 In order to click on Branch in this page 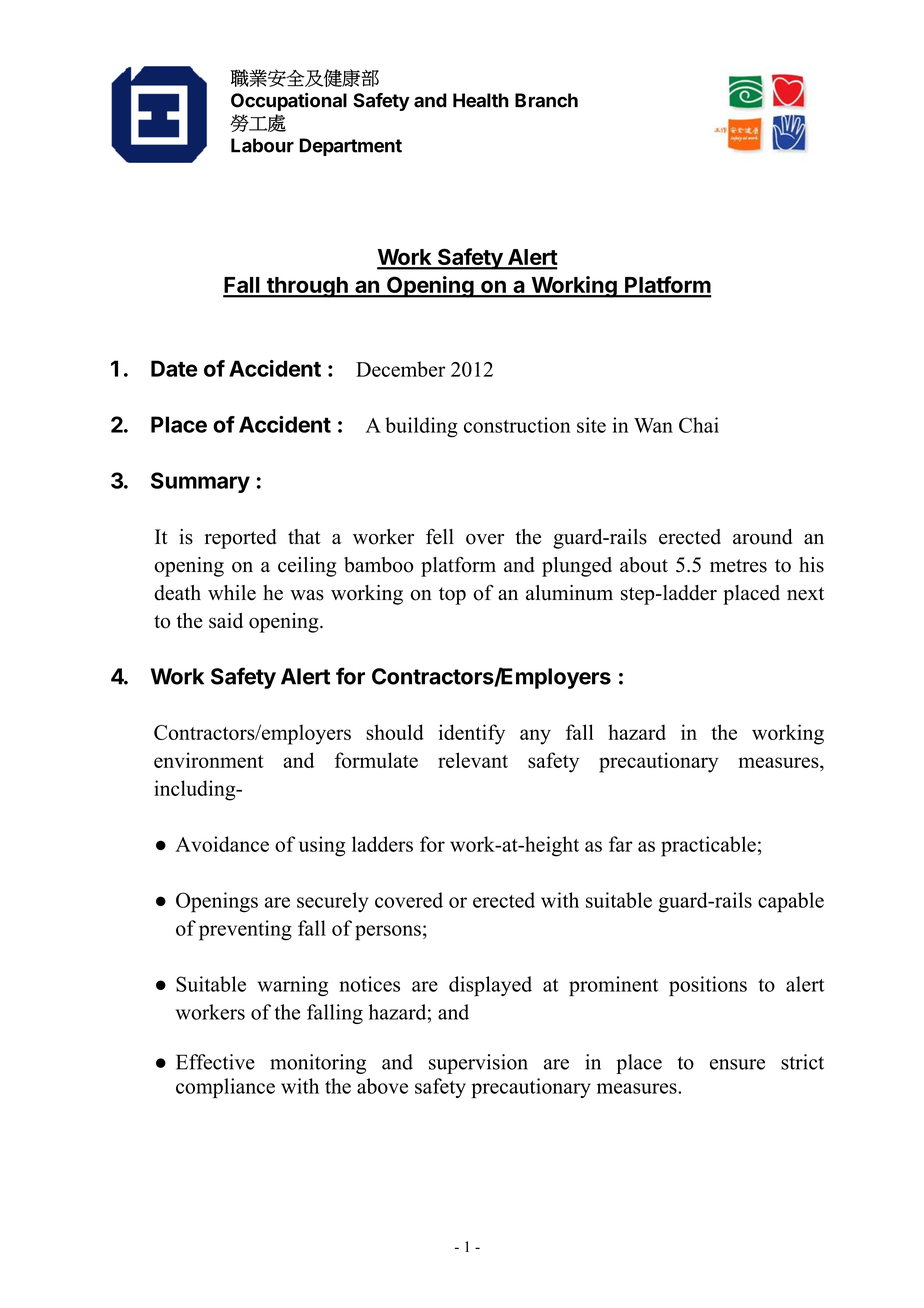, I will do `click(546, 100)`.
